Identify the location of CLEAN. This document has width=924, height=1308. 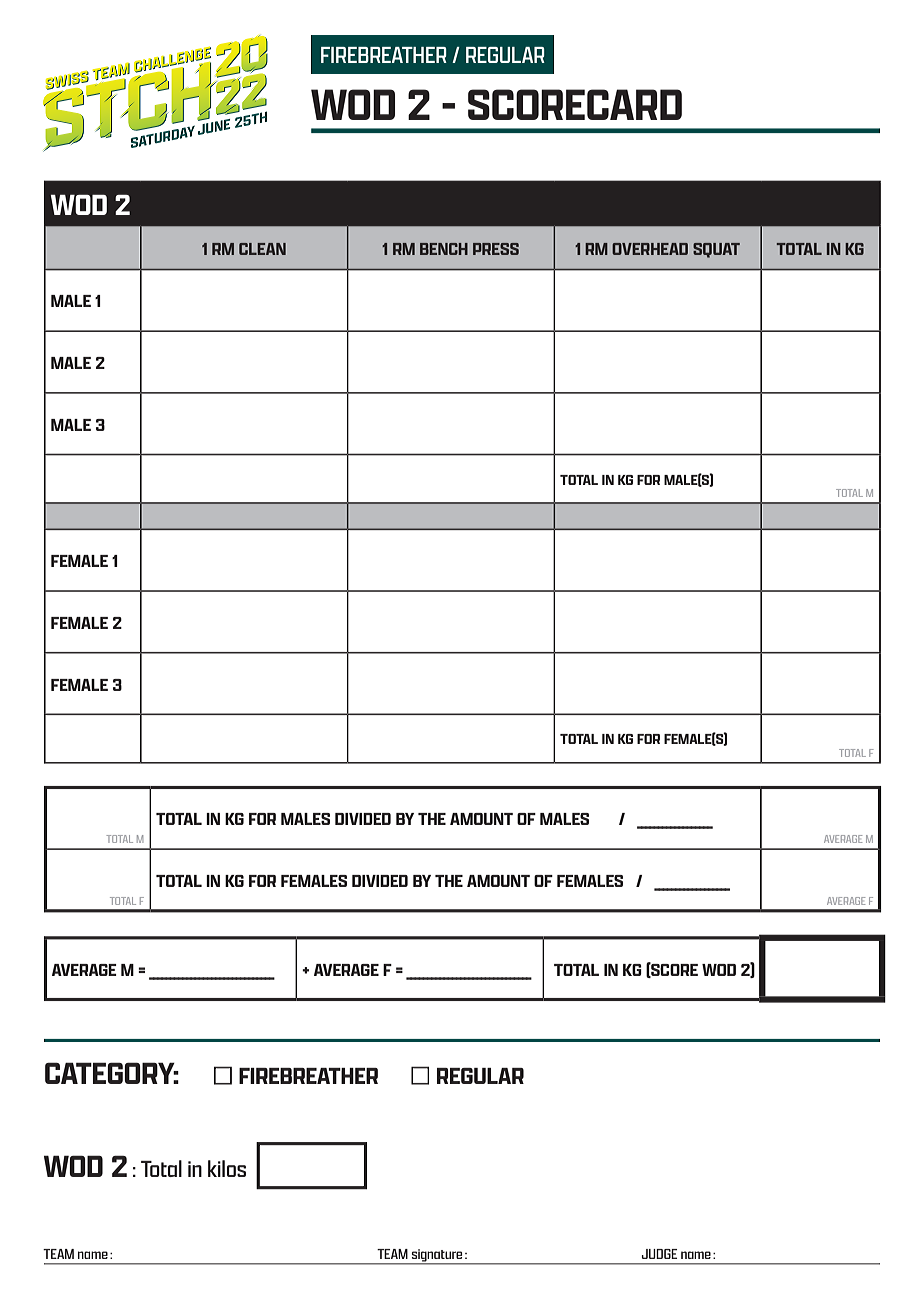
(262, 249).
